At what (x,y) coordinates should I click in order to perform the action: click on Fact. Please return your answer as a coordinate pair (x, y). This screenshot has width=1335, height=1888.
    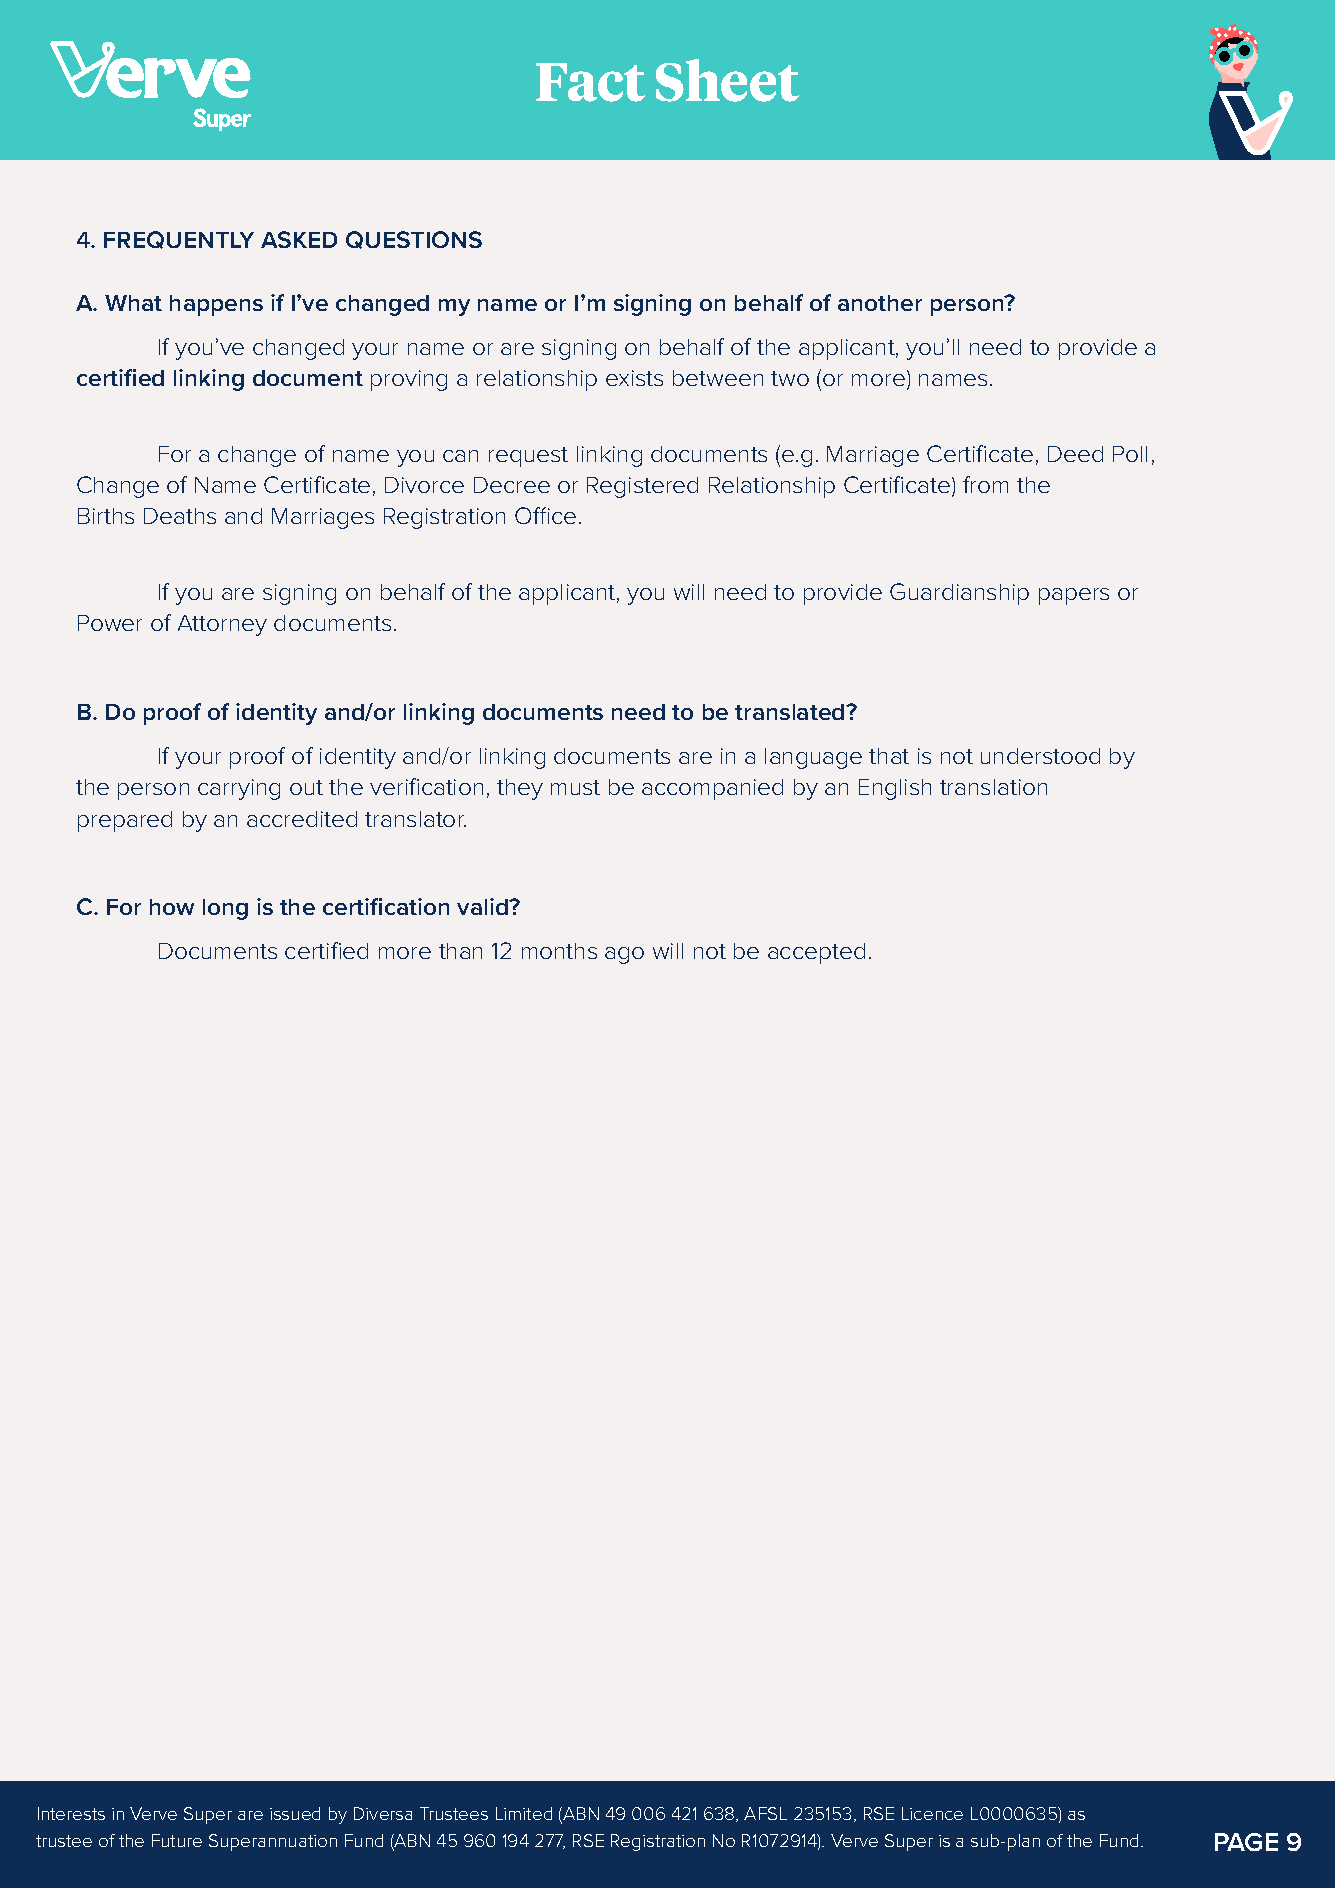
    Looking at the image, I should click on (590, 82).
